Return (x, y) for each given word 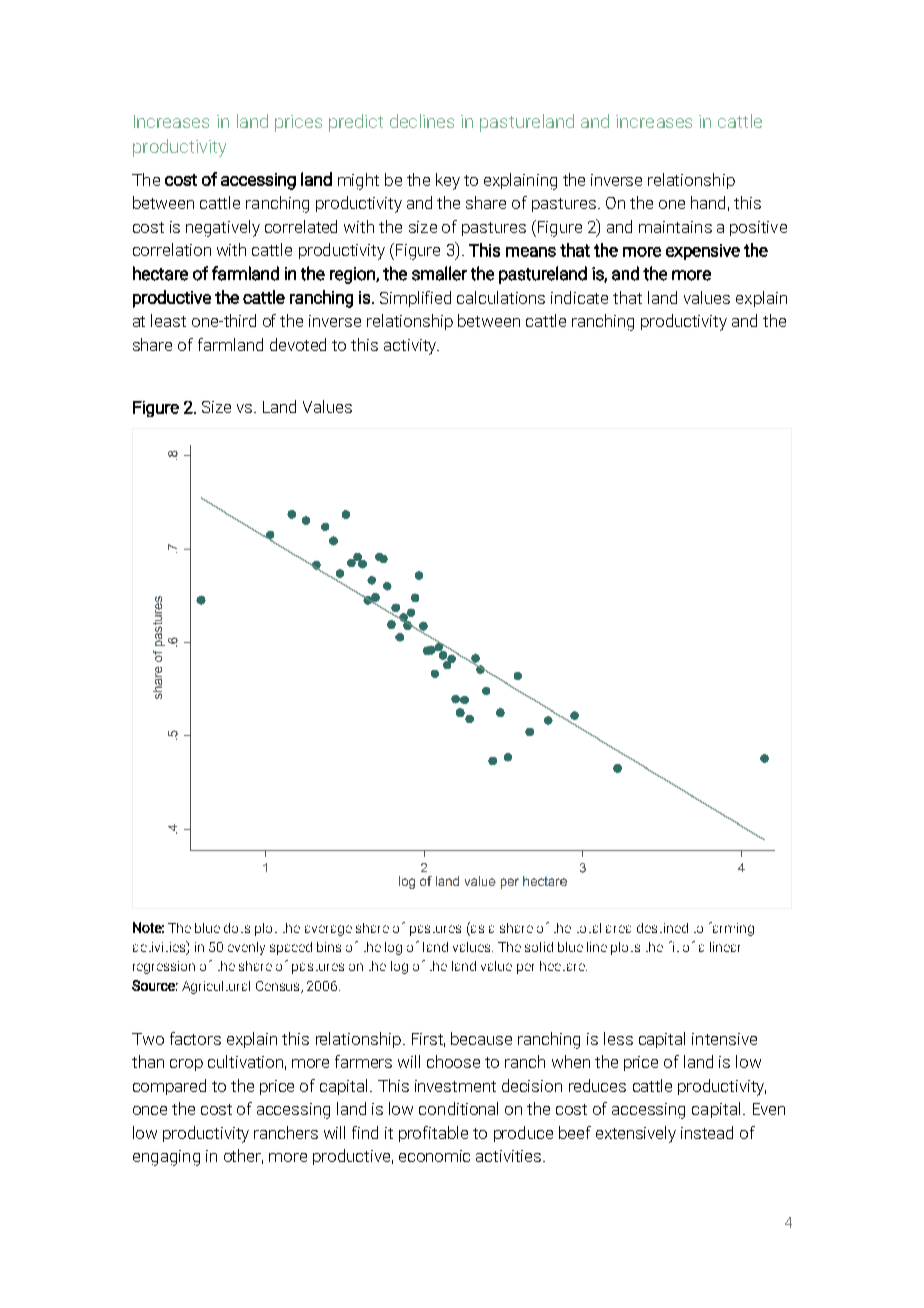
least (168, 320)
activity (411, 347)
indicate (579, 297)
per (525, 968)
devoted (298, 344)
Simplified (415, 299)
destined (662, 928)
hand (708, 202)
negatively (223, 228)
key (448, 181)
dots (237, 928)
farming (731, 929)
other (243, 1156)
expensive (703, 252)
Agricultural (216, 987)
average (328, 930)
